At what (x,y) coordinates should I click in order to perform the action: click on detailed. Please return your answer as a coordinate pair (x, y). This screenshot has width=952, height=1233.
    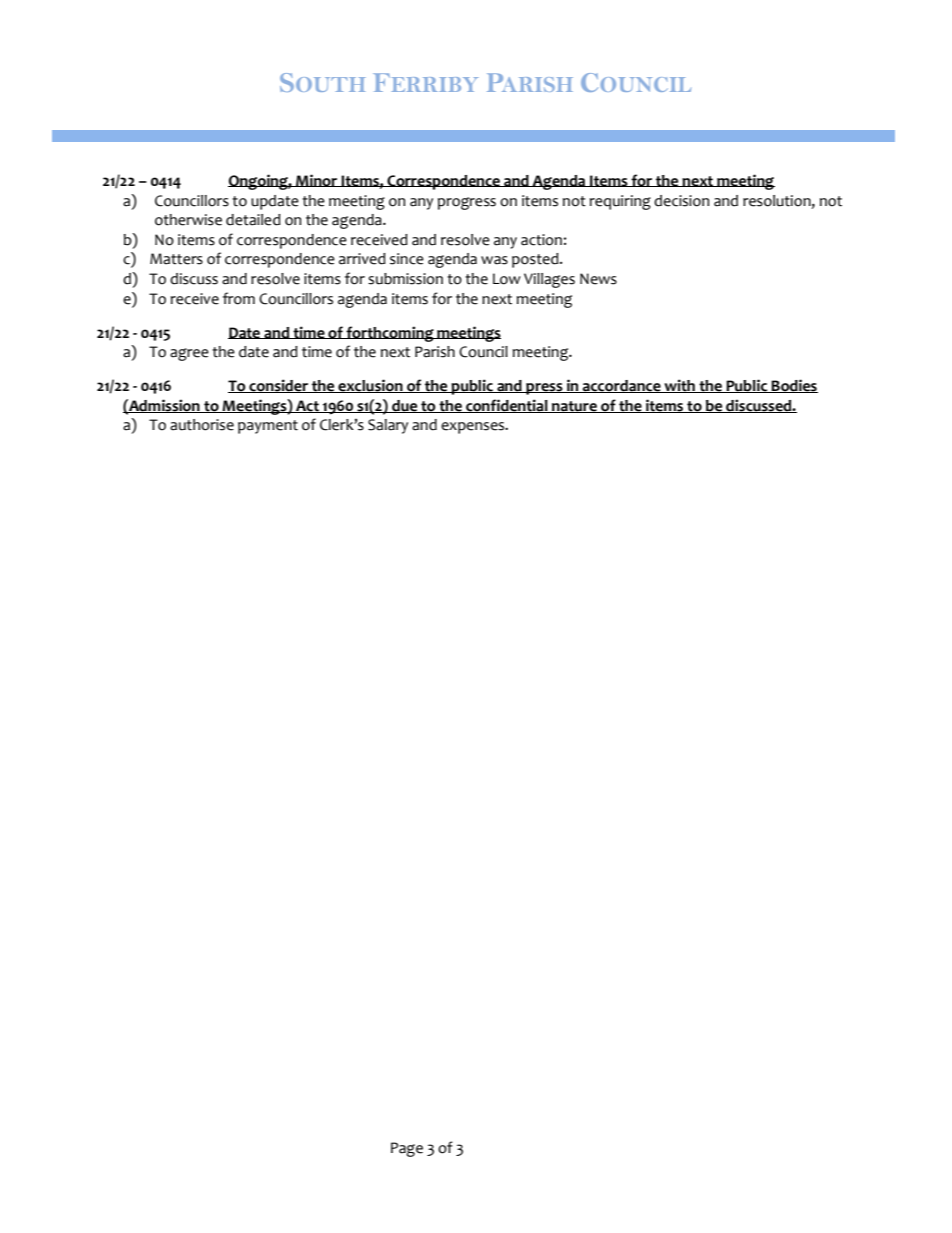
    Looking at the image, I should click on (253, 220).
